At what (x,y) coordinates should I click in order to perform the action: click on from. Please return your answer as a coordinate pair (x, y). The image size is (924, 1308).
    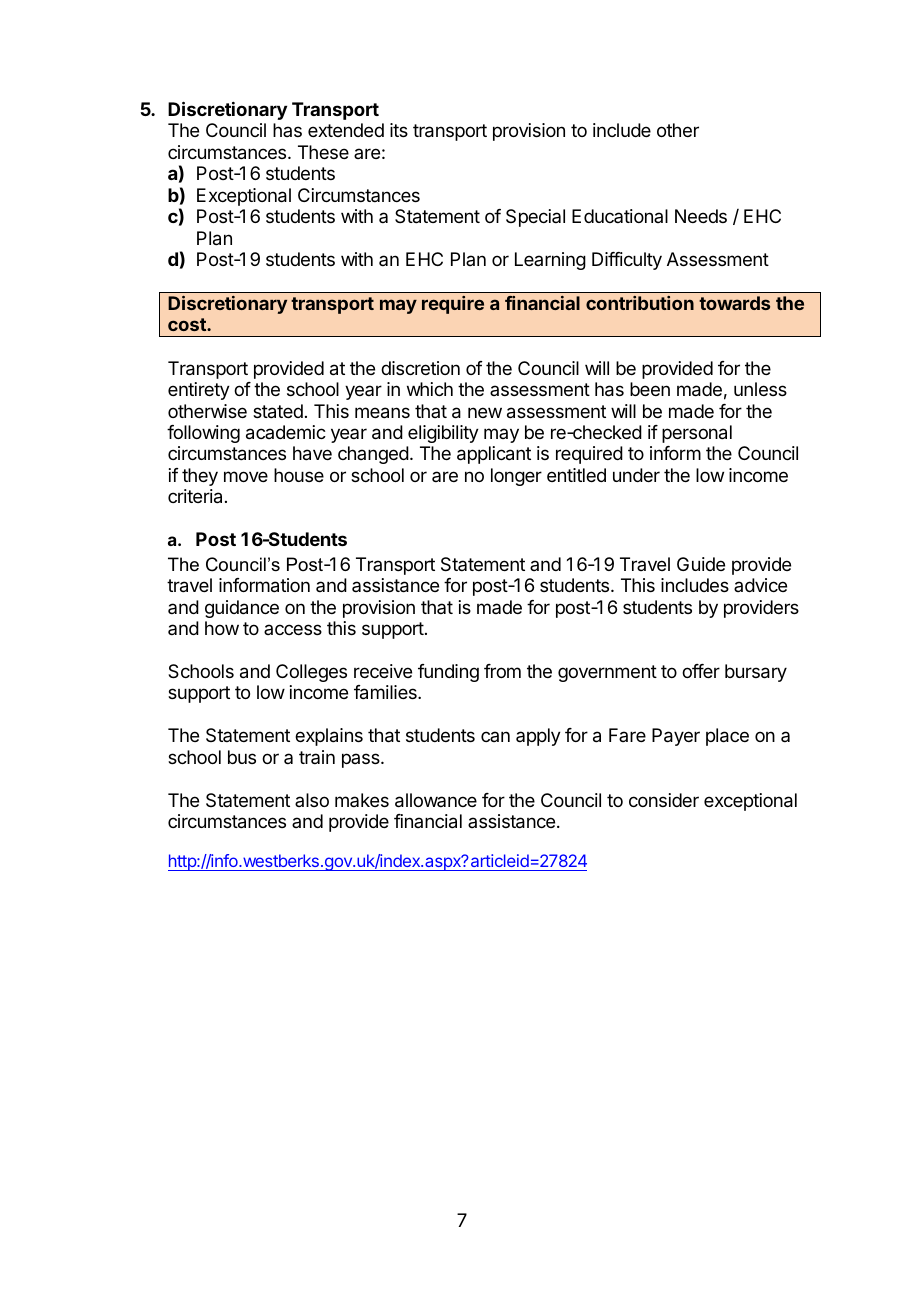
    Looking at the image, I should click on (502, 671).
